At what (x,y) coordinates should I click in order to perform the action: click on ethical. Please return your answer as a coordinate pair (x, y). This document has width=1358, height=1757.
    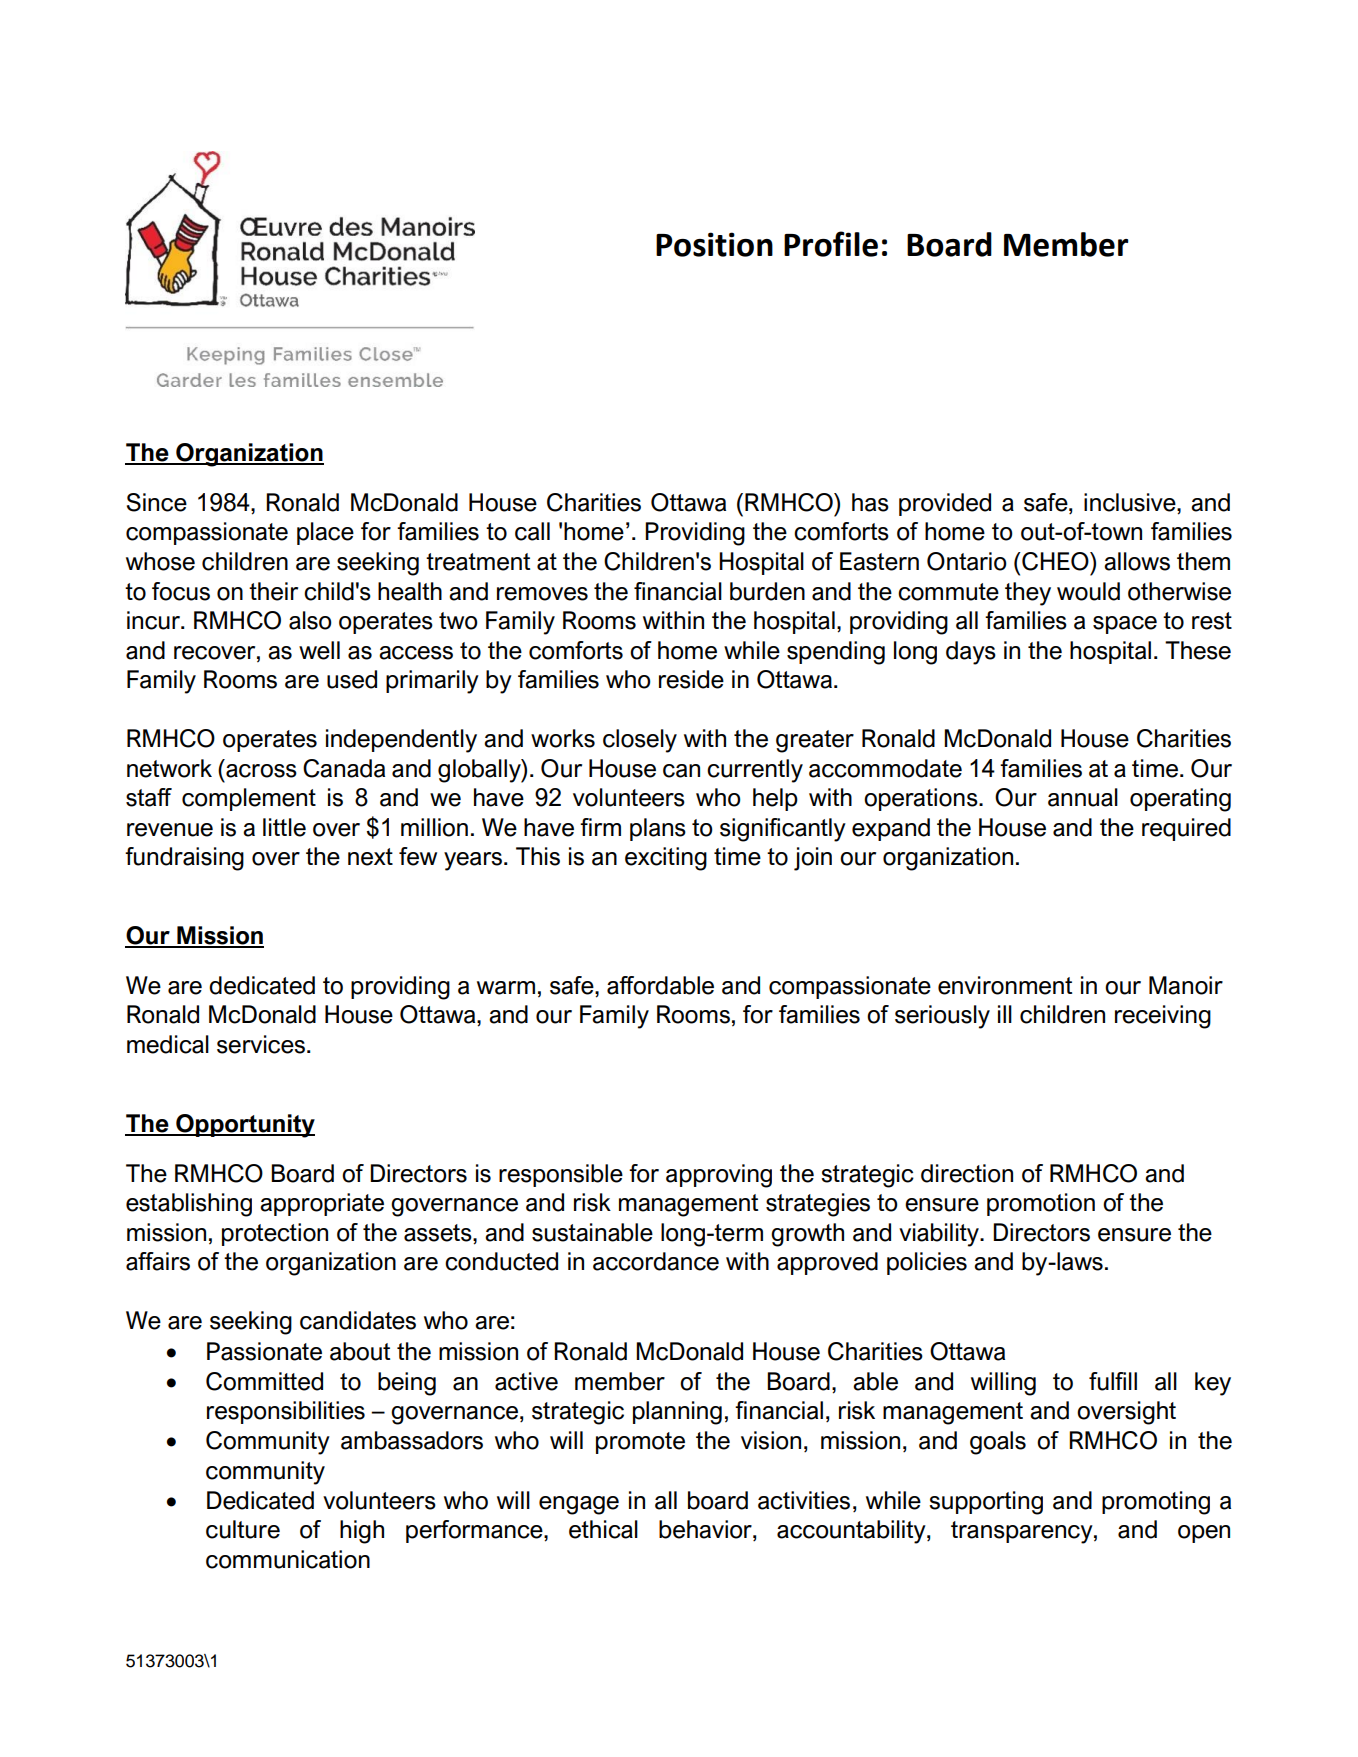
    Looking at the image, I should click on (603, 1529).
